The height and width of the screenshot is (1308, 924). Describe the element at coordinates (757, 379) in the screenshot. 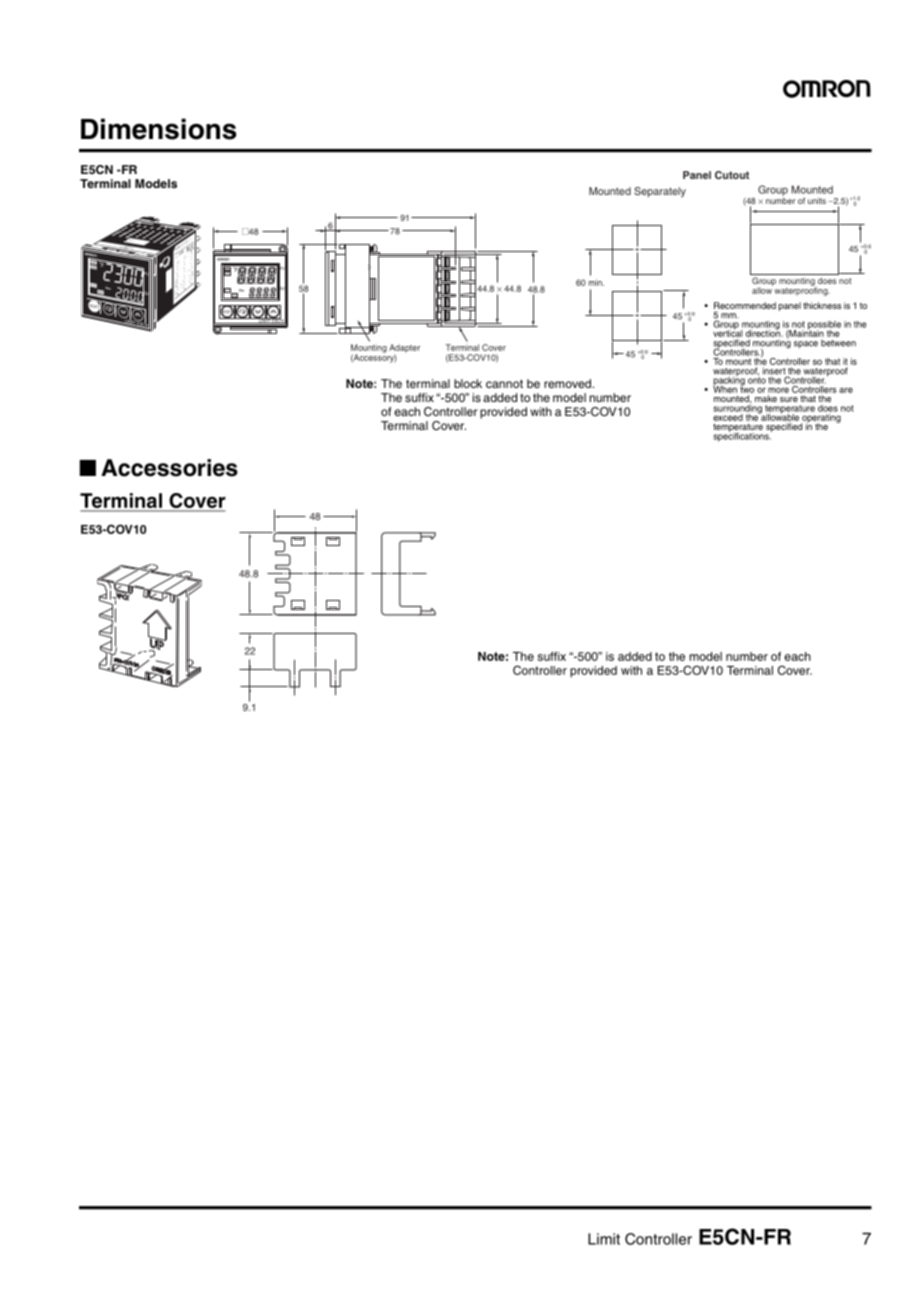

I see `onto` at that location.
